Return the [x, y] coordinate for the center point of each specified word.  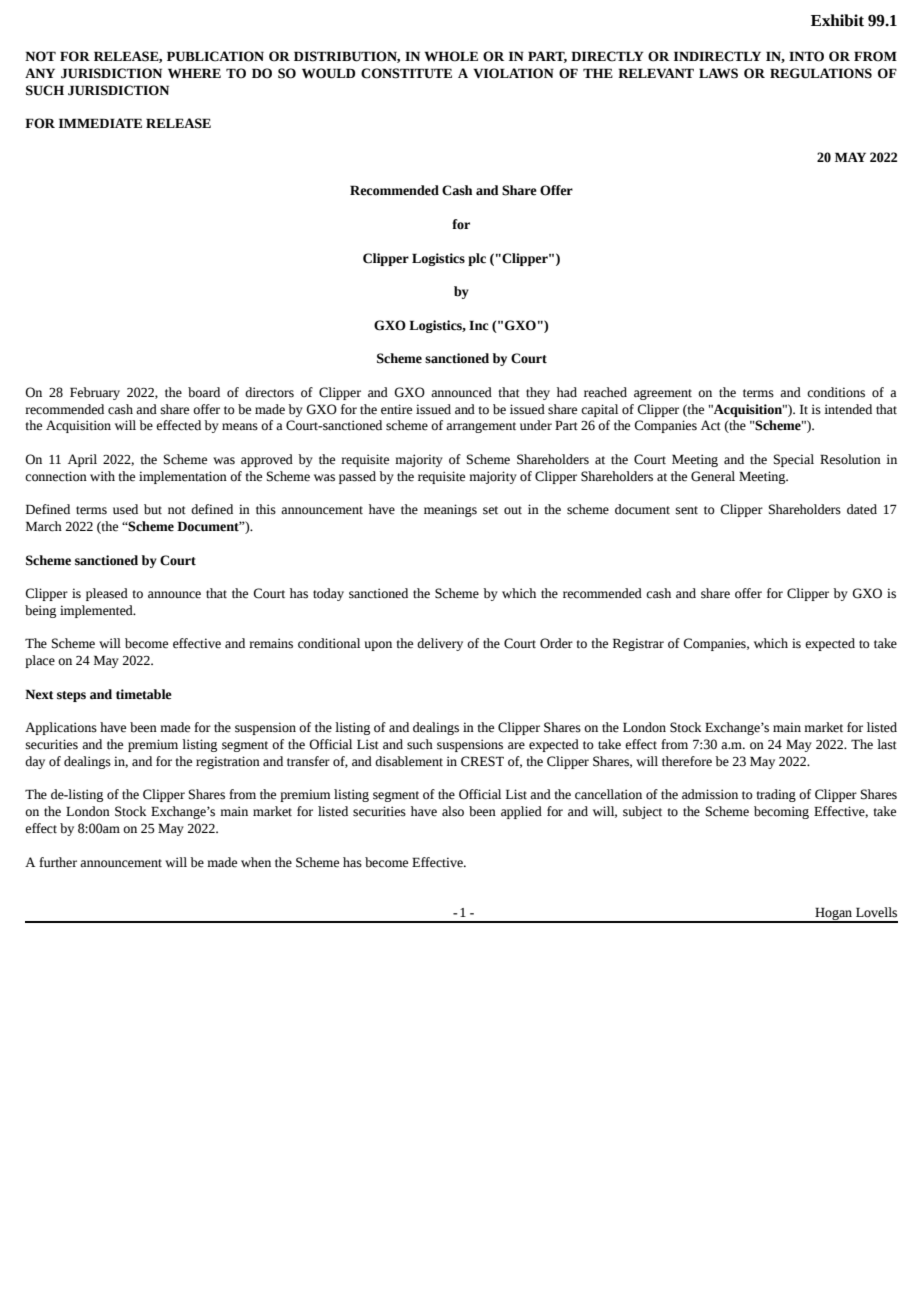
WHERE [194, 73]
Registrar [638, 644]
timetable [144, 694]
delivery [440, 644]
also [453, 811]
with [102, 476]
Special [794, 460]
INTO [806, 56]
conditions [836, 392]
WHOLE [451, 56]
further [58, 862]
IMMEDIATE [100, 123]
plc [477, 259]
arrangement [481, 427]
